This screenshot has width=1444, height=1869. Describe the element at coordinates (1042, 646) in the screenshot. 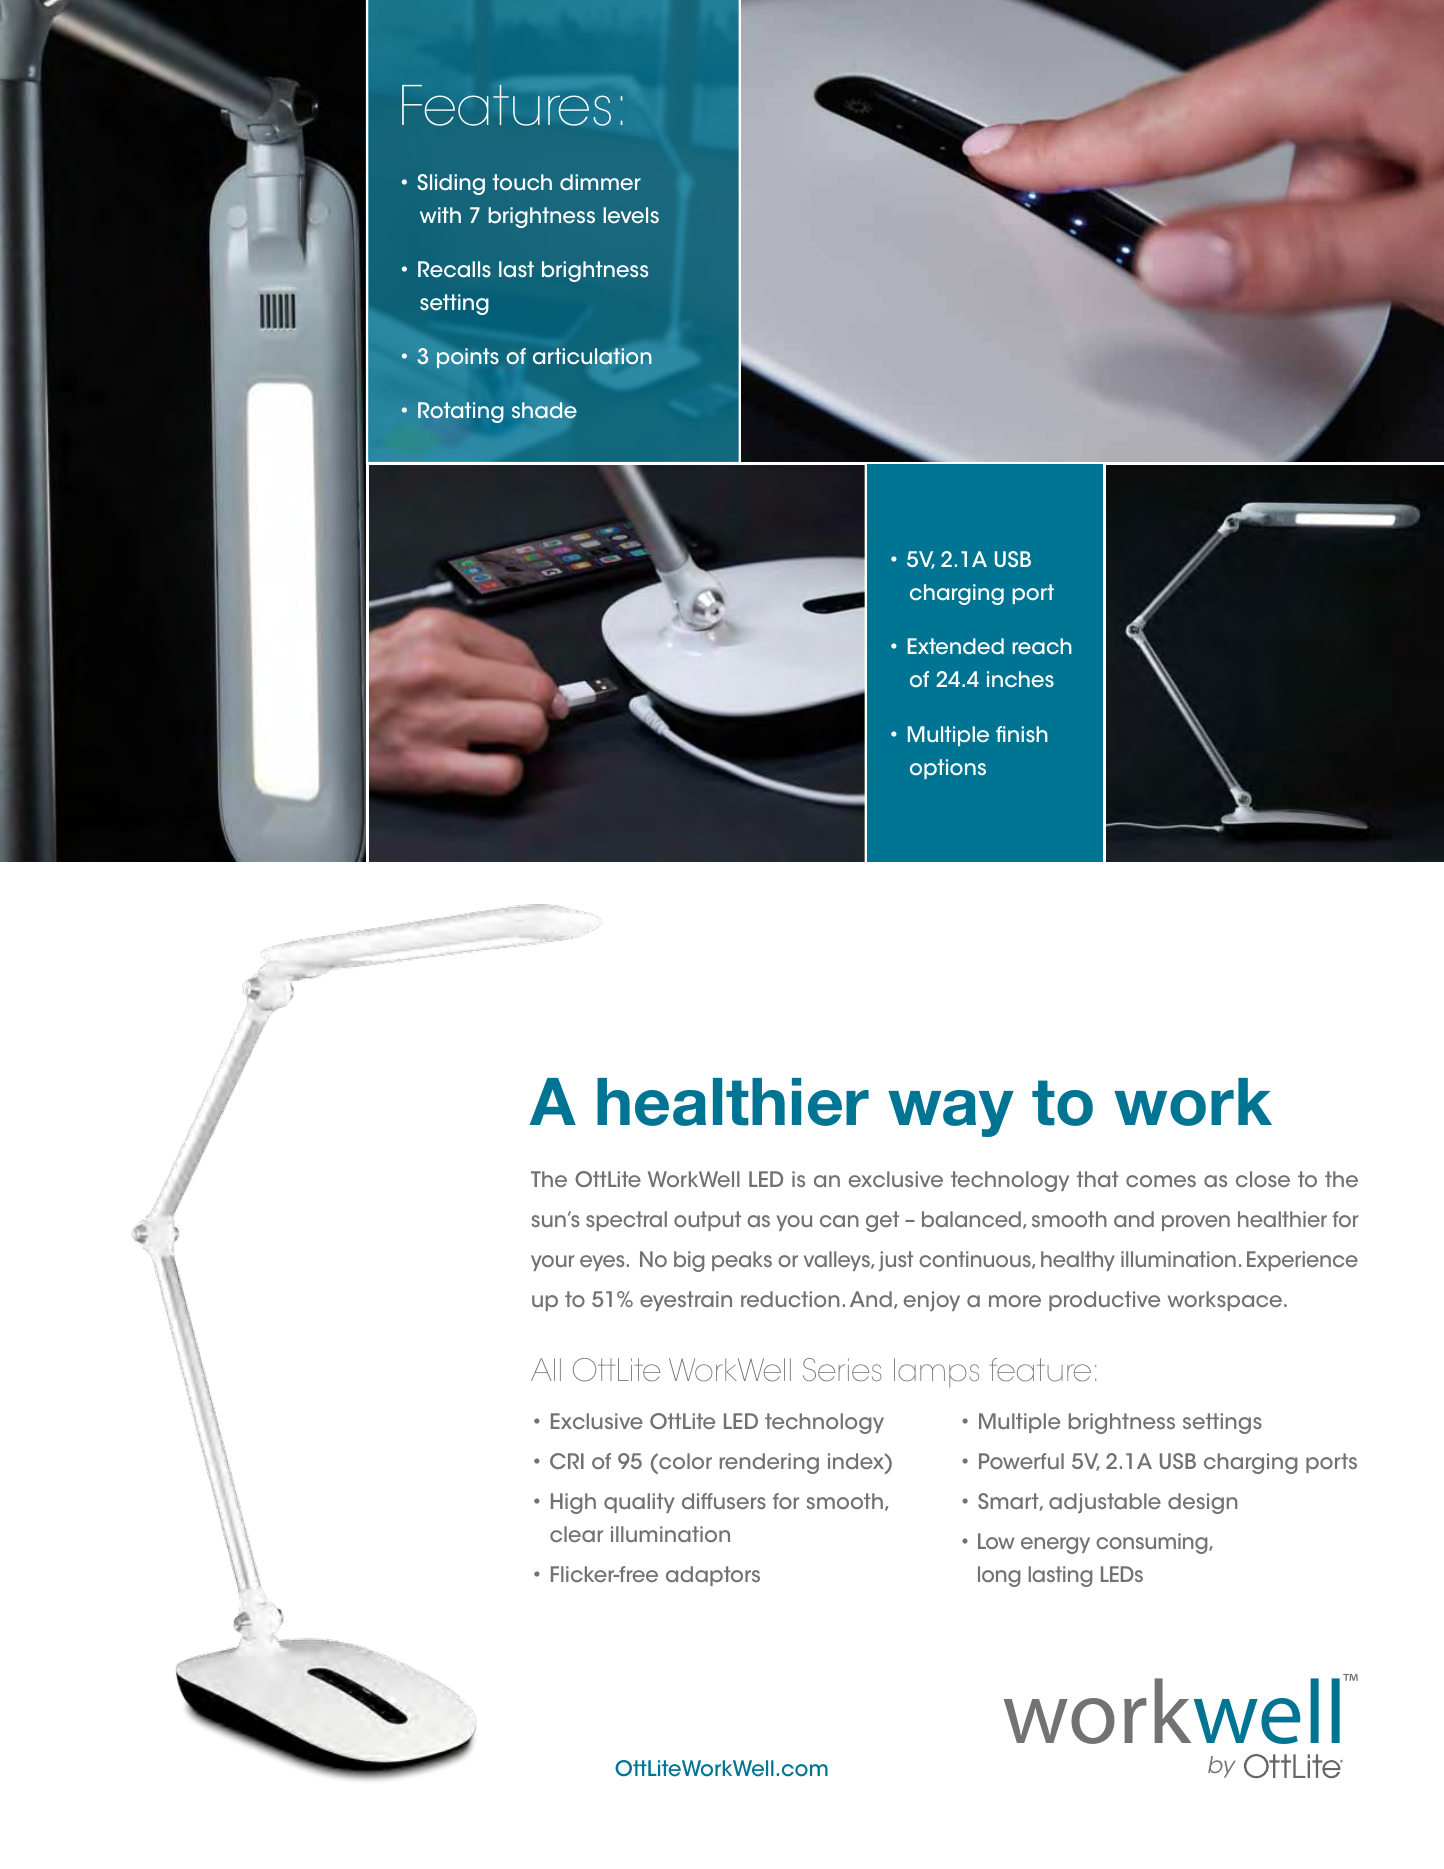

I see `reach` at that location.
